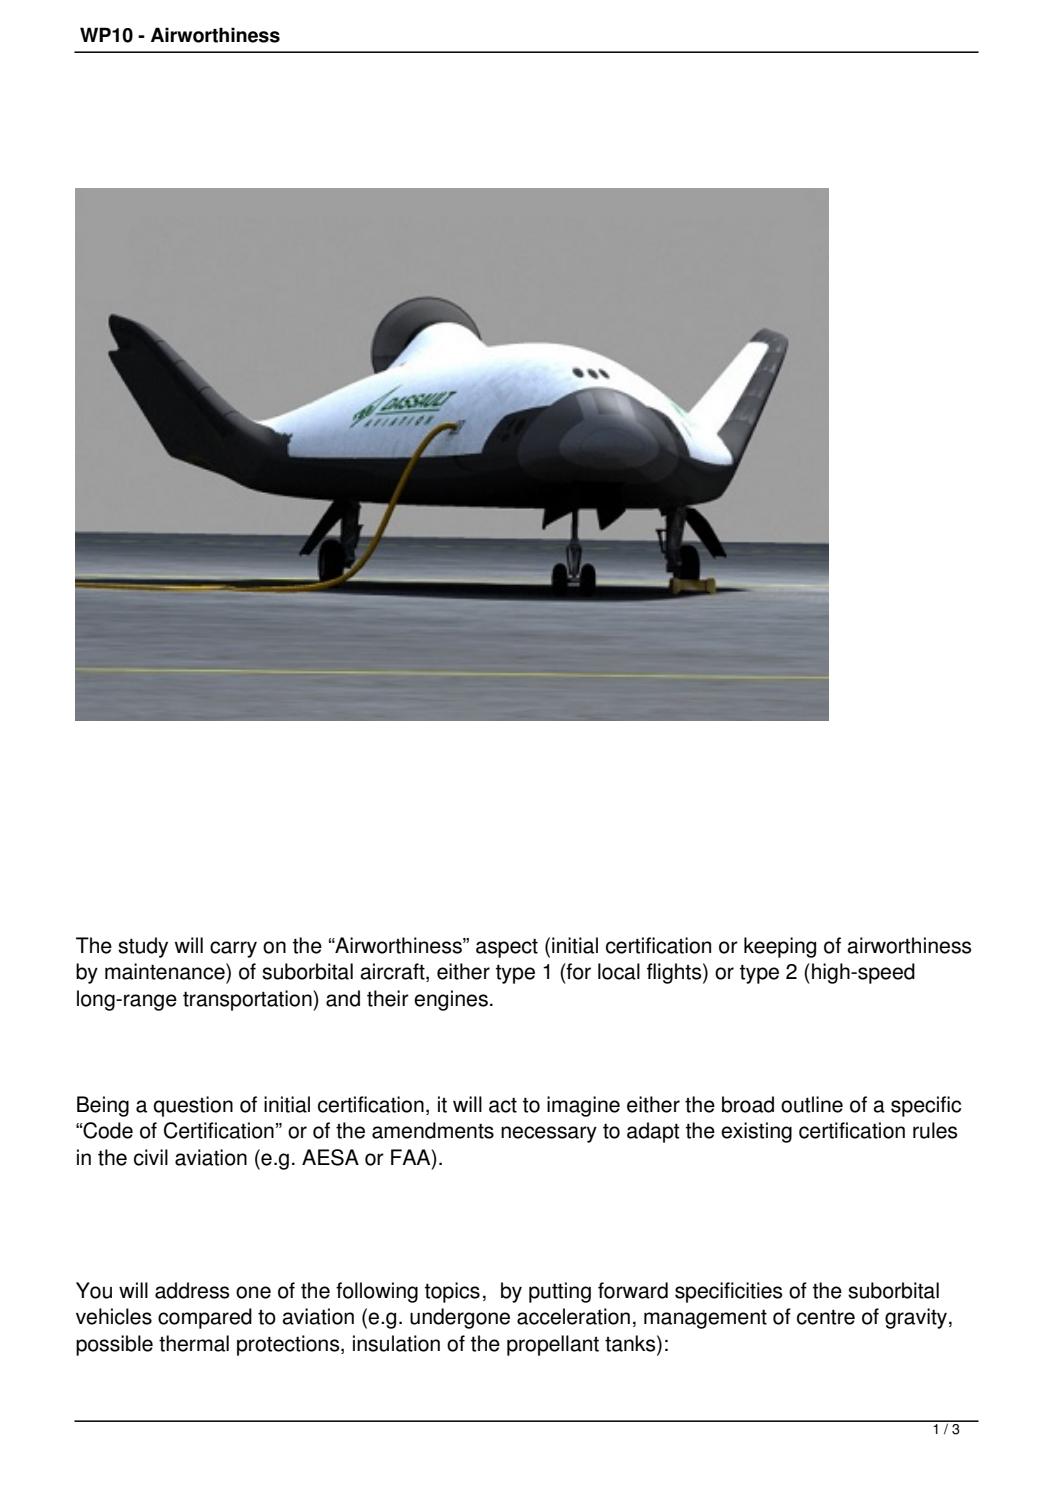  I want to click on civil, so click(151, 1157).
